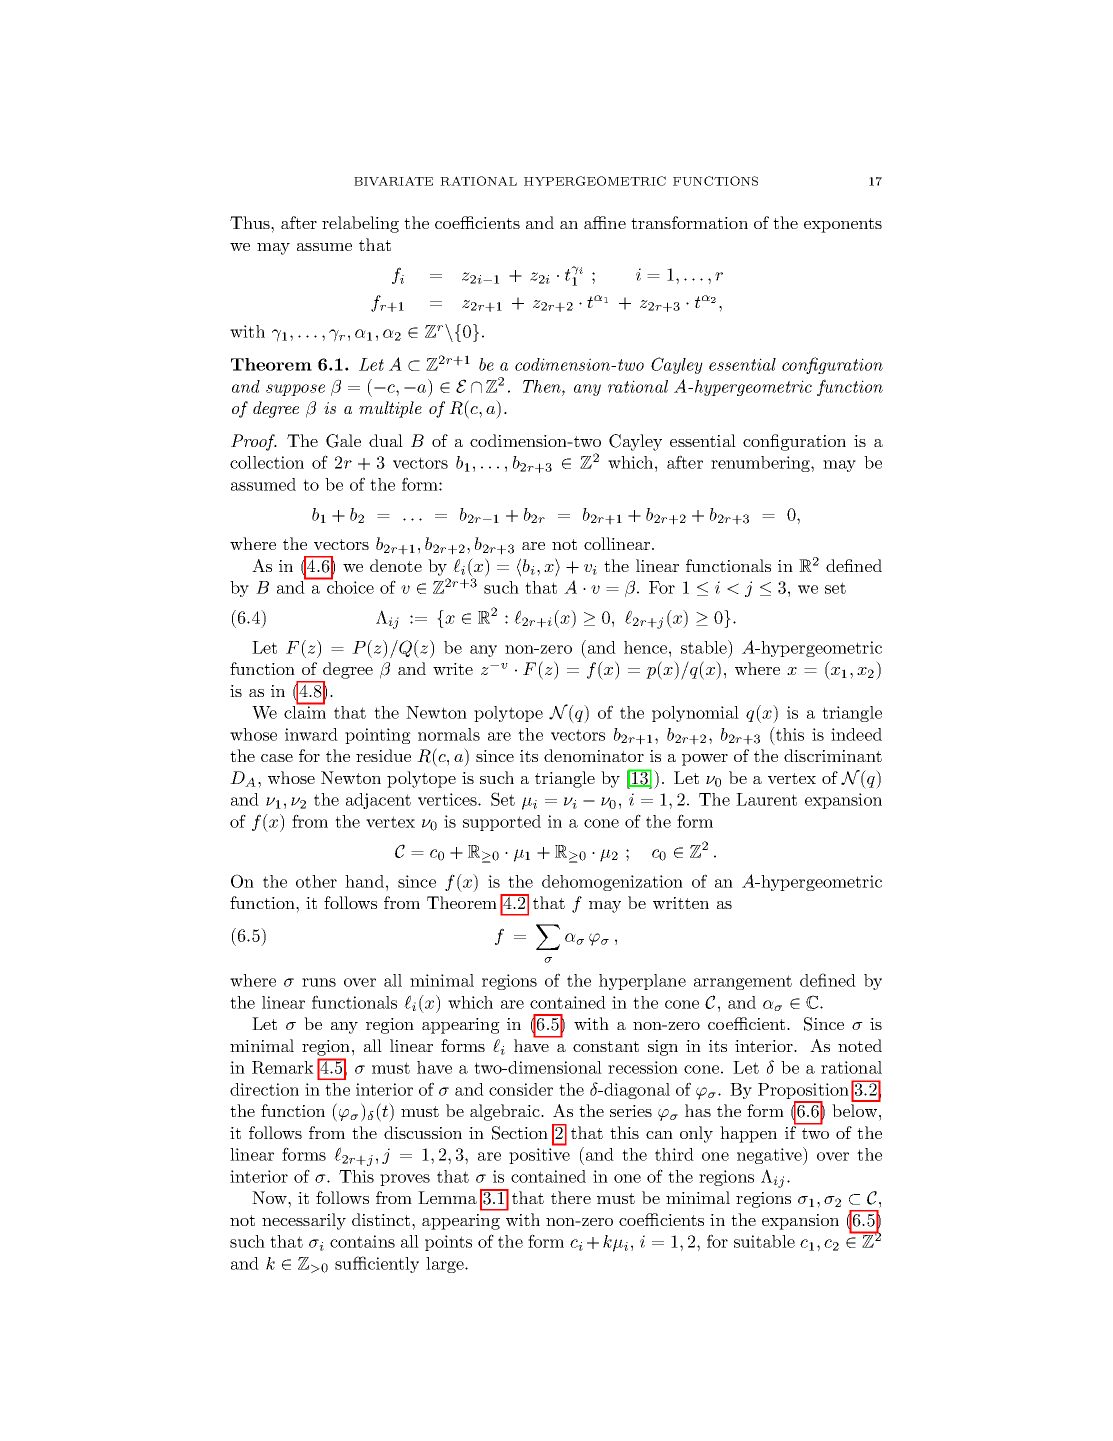  Describe the element at coordinates (705, 647) in the page. I see `stable` at that location.
